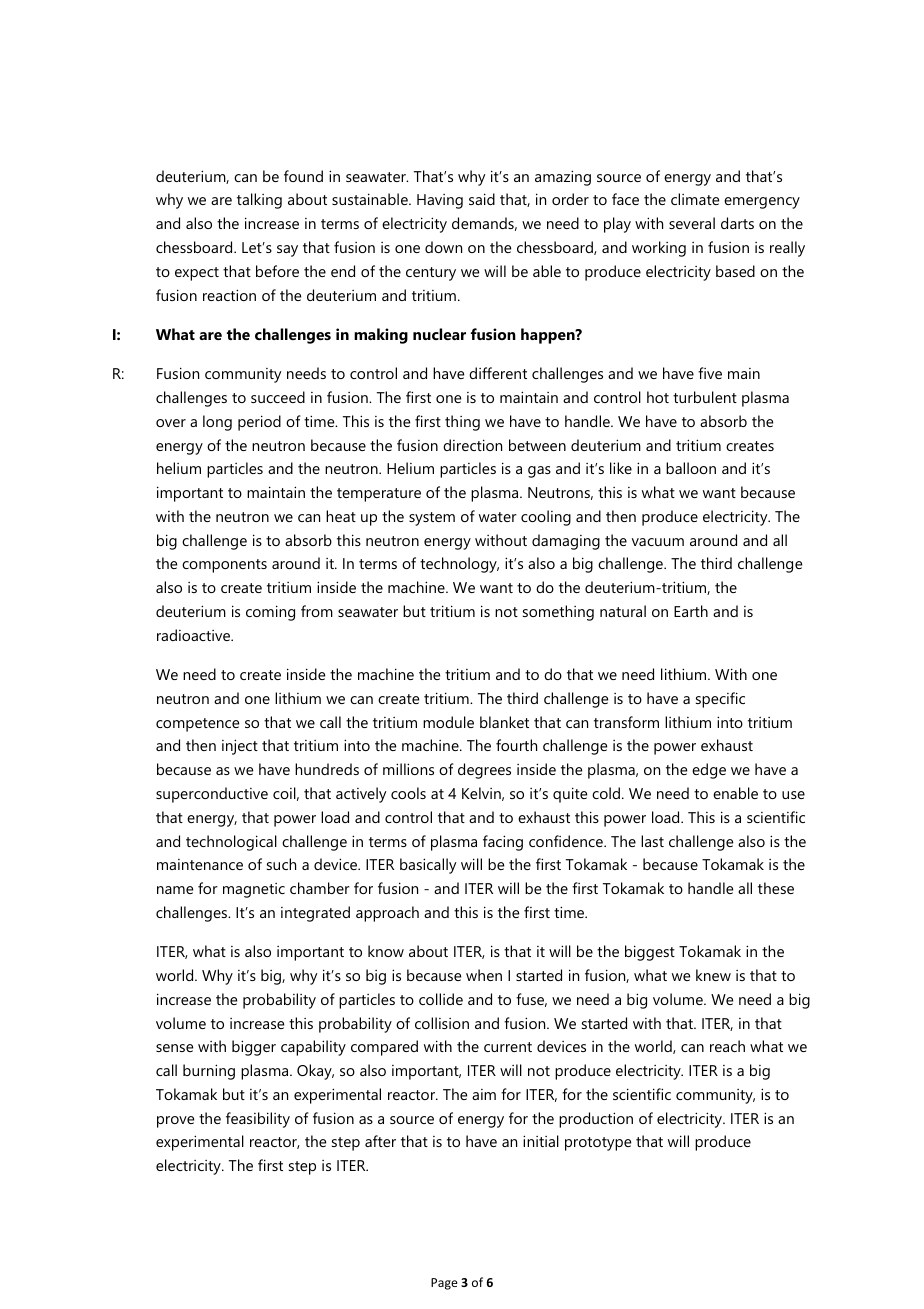  I want to click on bigger, so click(254, 1048).
